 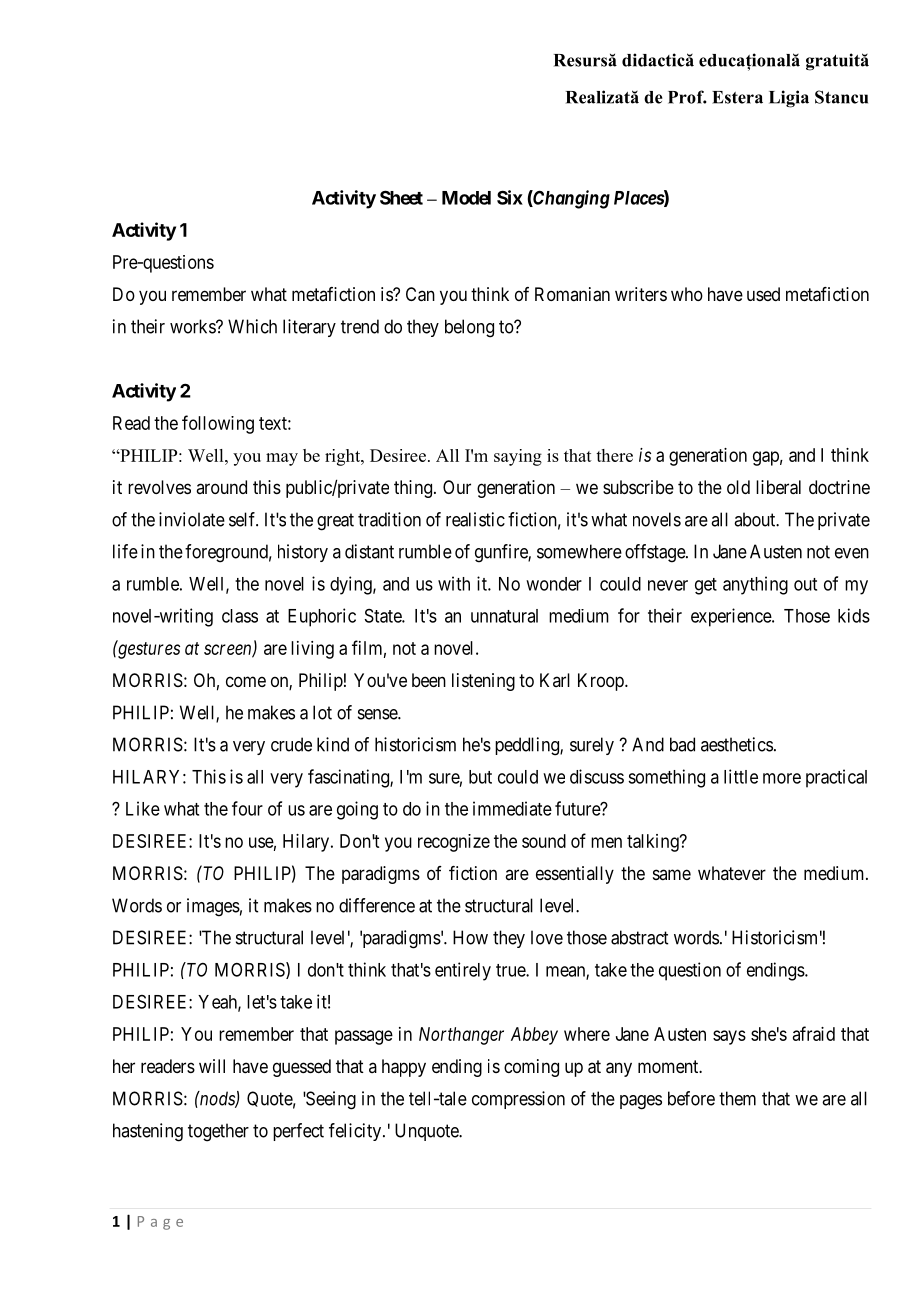 What do you see at coordinates (240, 616) in the document?
I see `class` at bounding box center [240, 616].
